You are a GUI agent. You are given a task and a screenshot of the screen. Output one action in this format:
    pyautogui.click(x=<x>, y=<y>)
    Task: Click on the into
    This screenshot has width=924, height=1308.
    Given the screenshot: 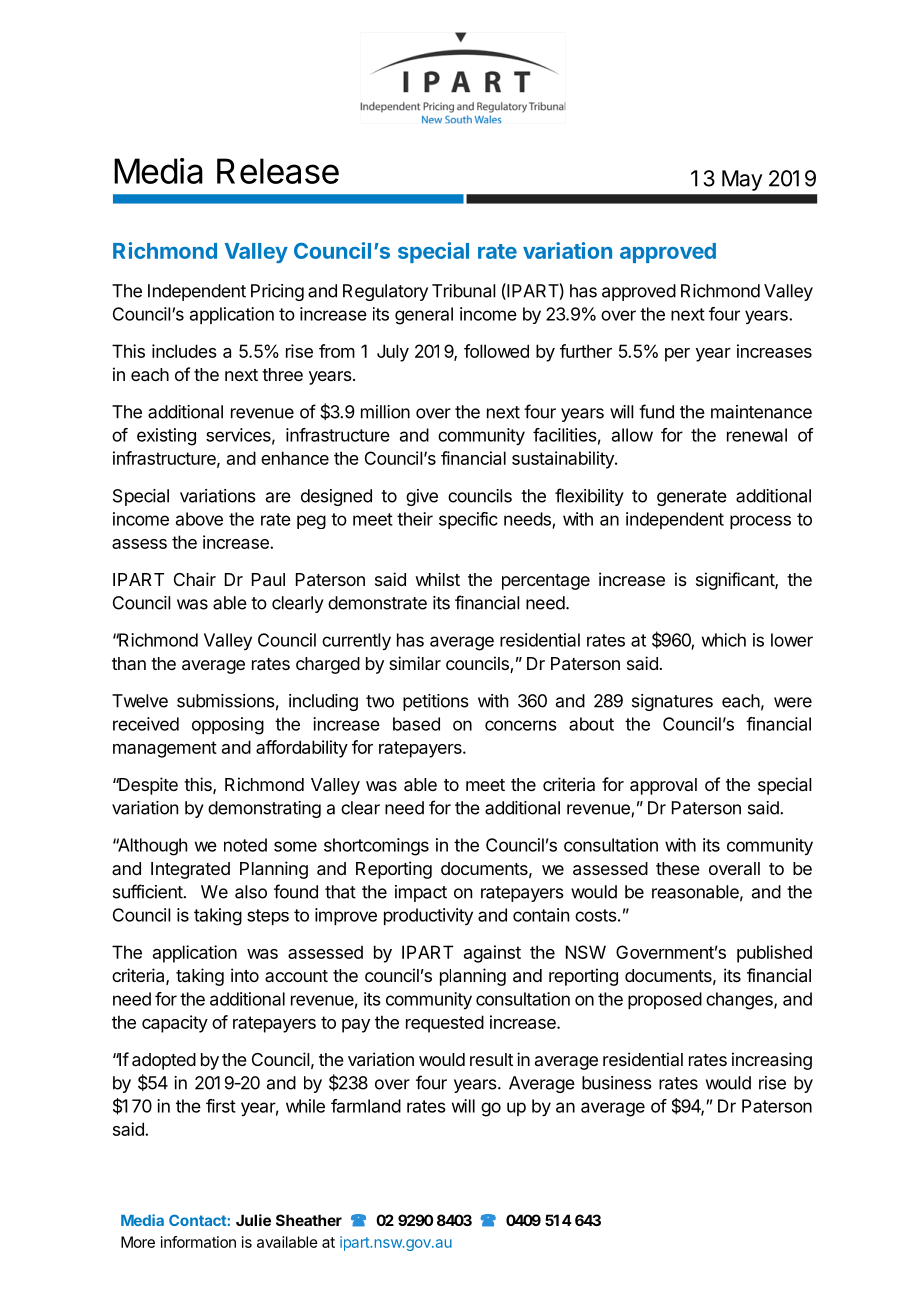 What is the action you would take?
    pyautogui.click(x=245, y=975)
